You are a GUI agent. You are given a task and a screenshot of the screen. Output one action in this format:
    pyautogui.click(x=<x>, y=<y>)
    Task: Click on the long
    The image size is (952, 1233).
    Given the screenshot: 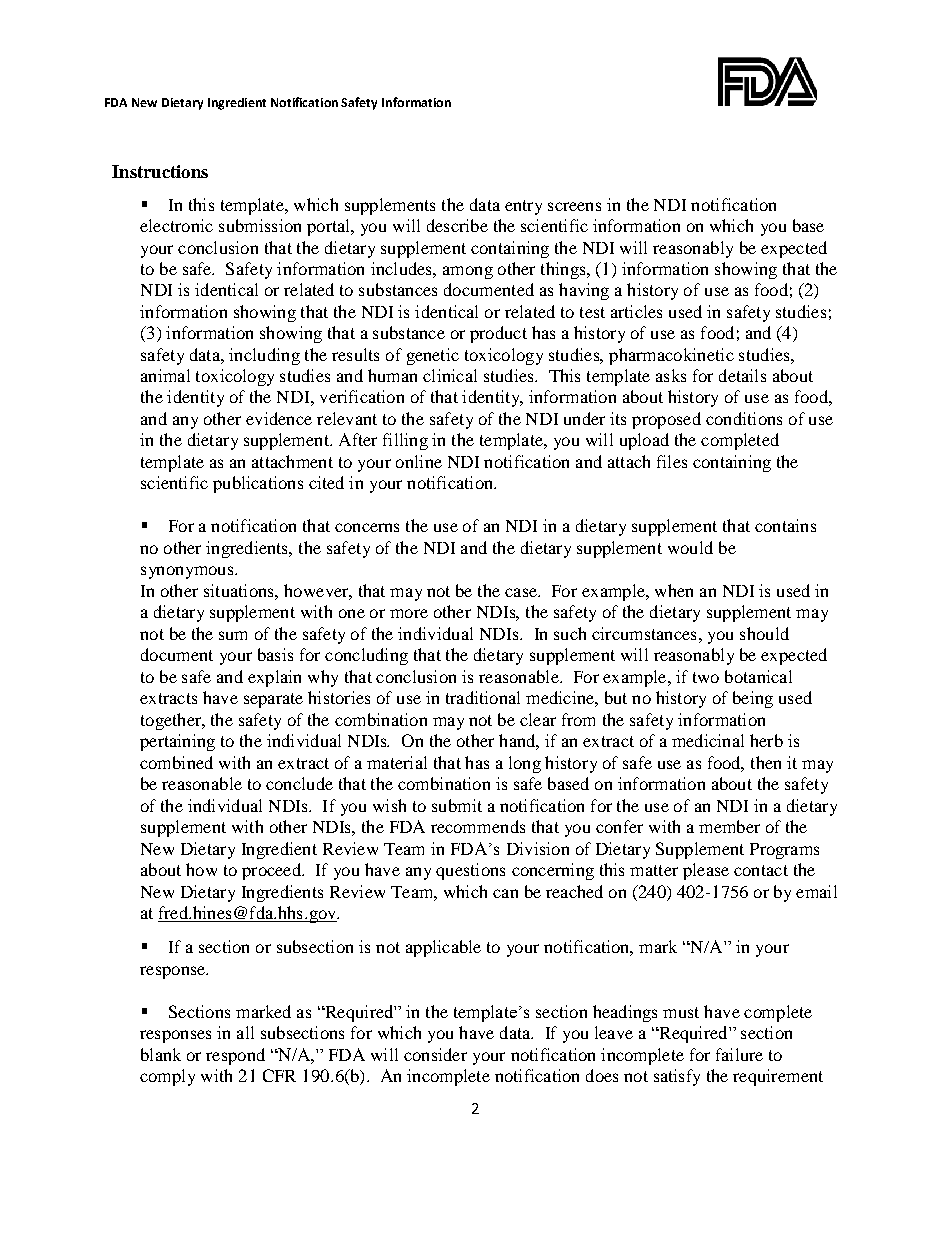 What is the action you would take?
    pyautogui.click(x=525, y=764)
